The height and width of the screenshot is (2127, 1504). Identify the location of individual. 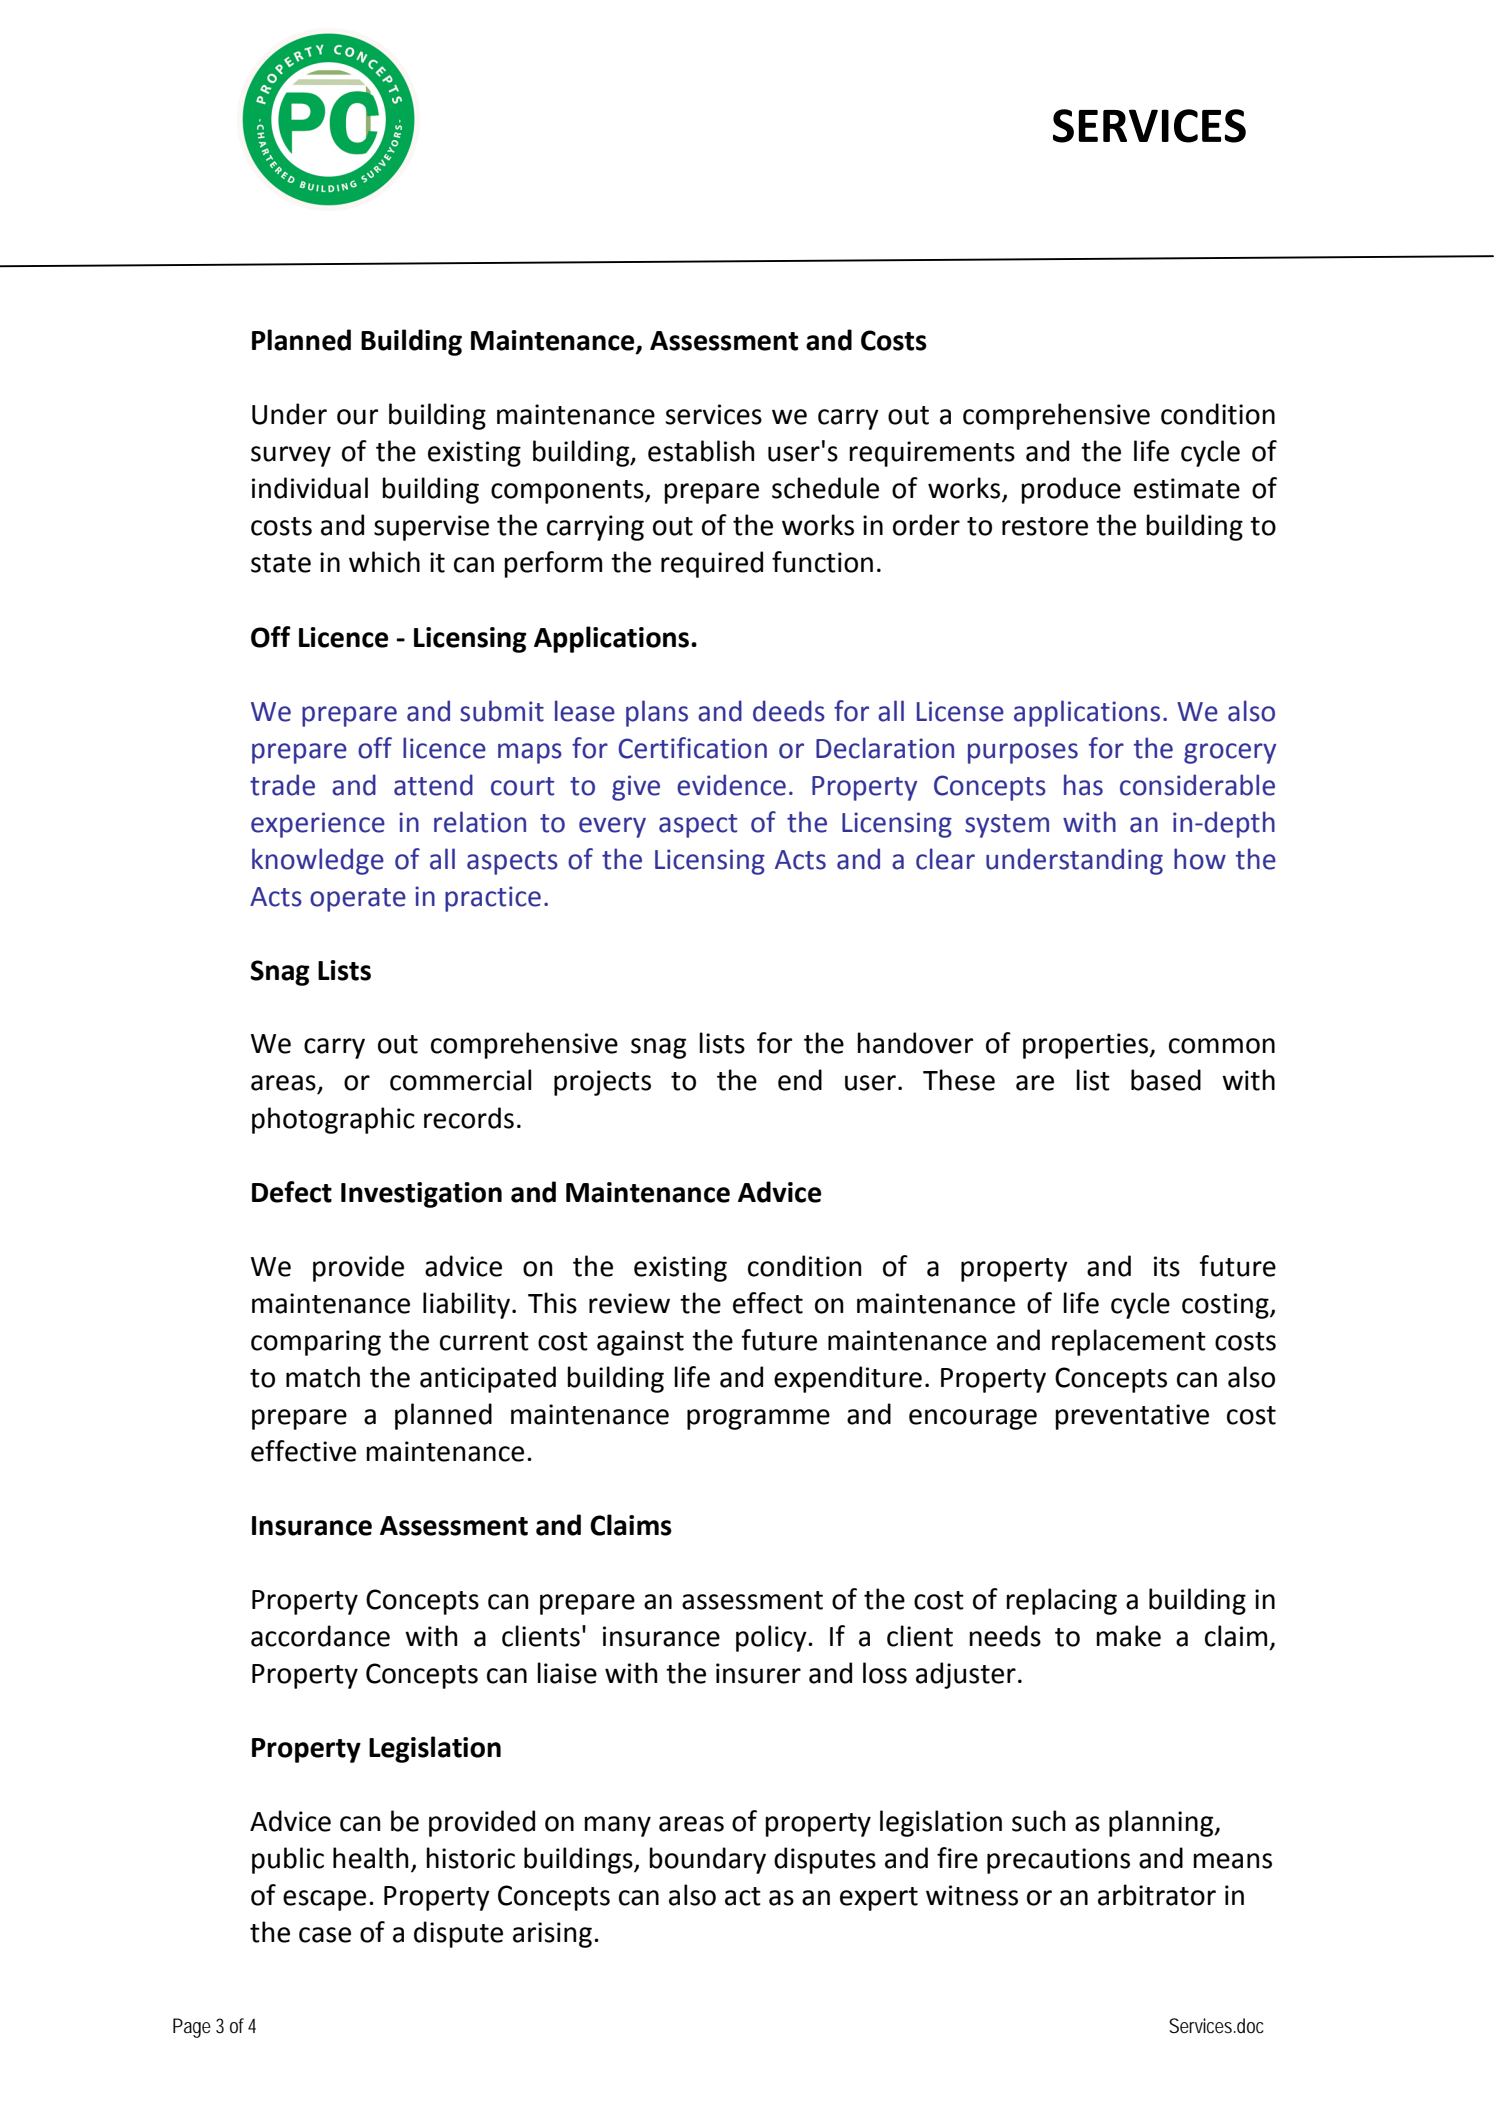
(310, 488).
